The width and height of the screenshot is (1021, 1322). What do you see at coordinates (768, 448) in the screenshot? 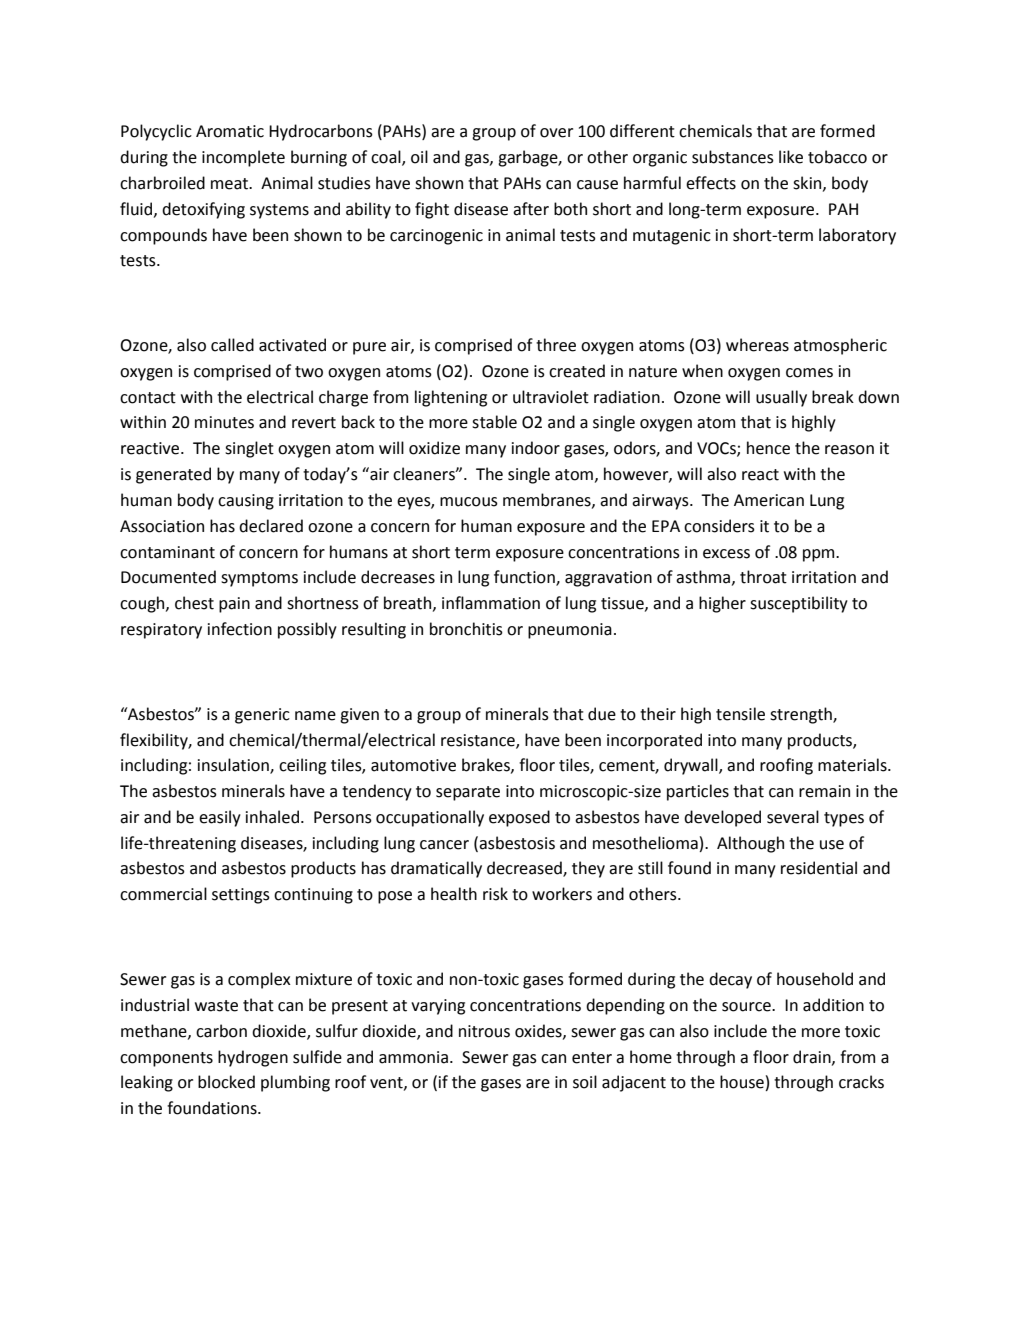
I see `hence` at bounding box center [768, 448].
